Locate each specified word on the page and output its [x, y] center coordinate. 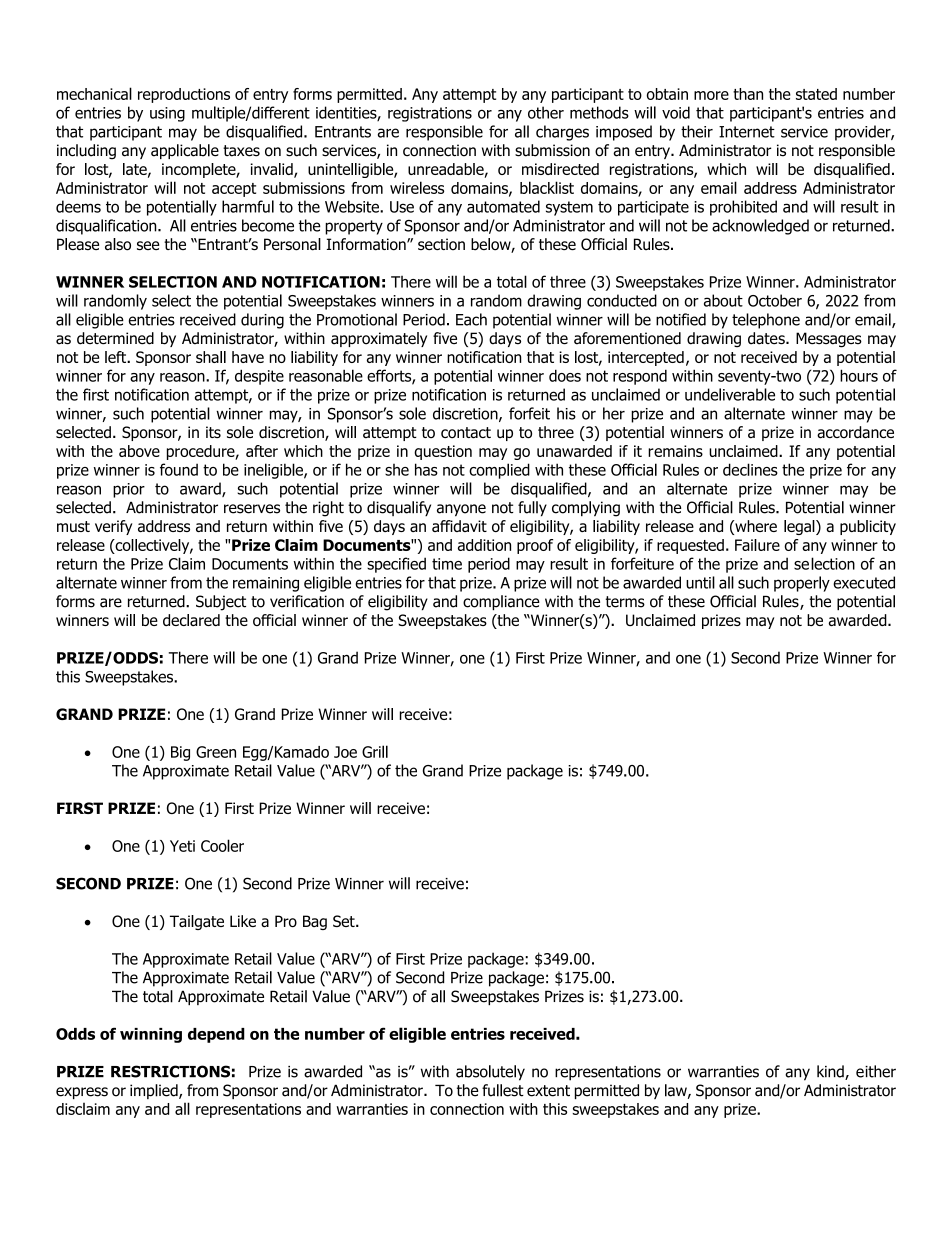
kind [831, 1072]
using [167, 114]
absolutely [490, 1073]
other [546, 112]
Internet [747, 132]
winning [151, 1035]
